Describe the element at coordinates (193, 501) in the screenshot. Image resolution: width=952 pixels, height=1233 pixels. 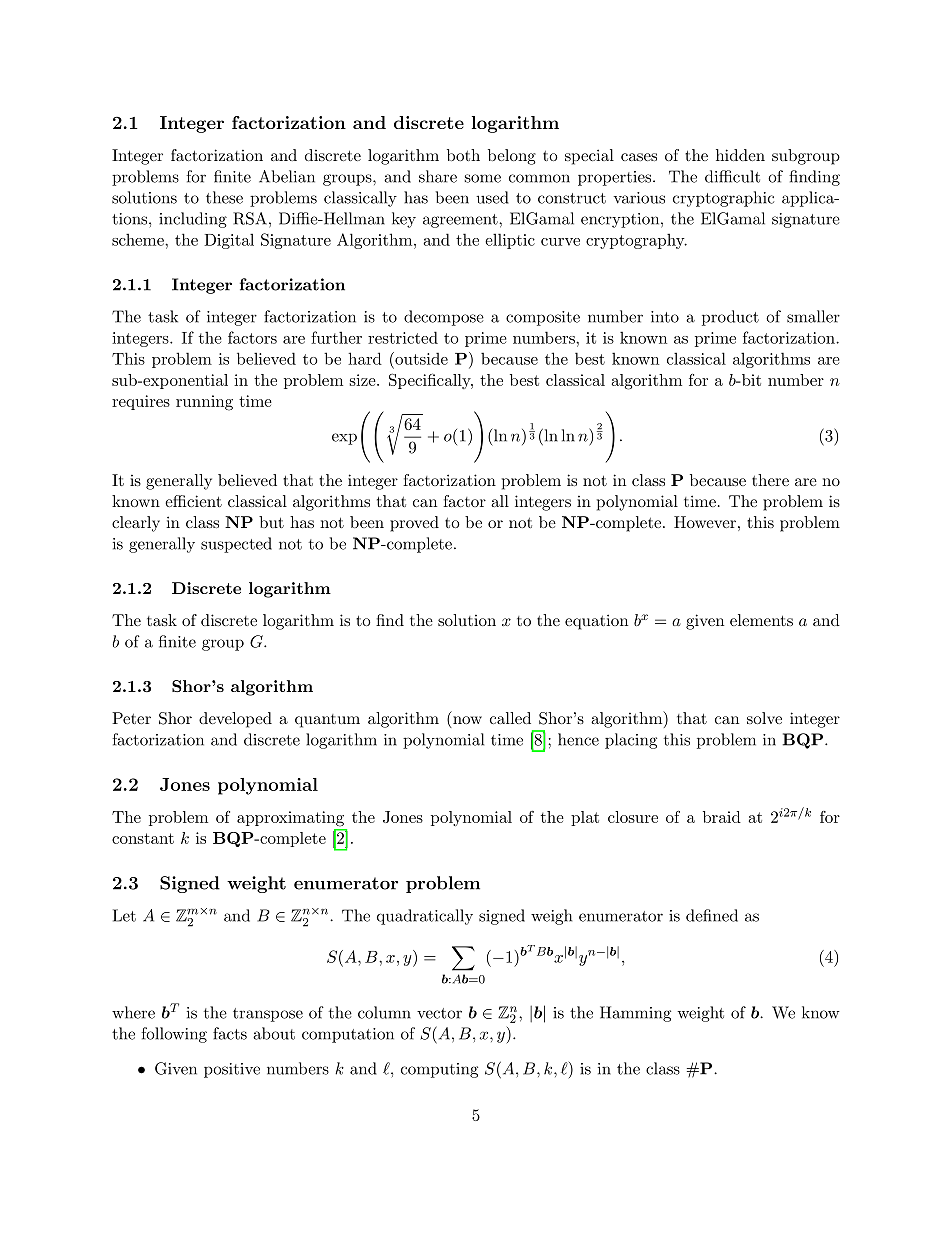
I see `efficient` at that location.
